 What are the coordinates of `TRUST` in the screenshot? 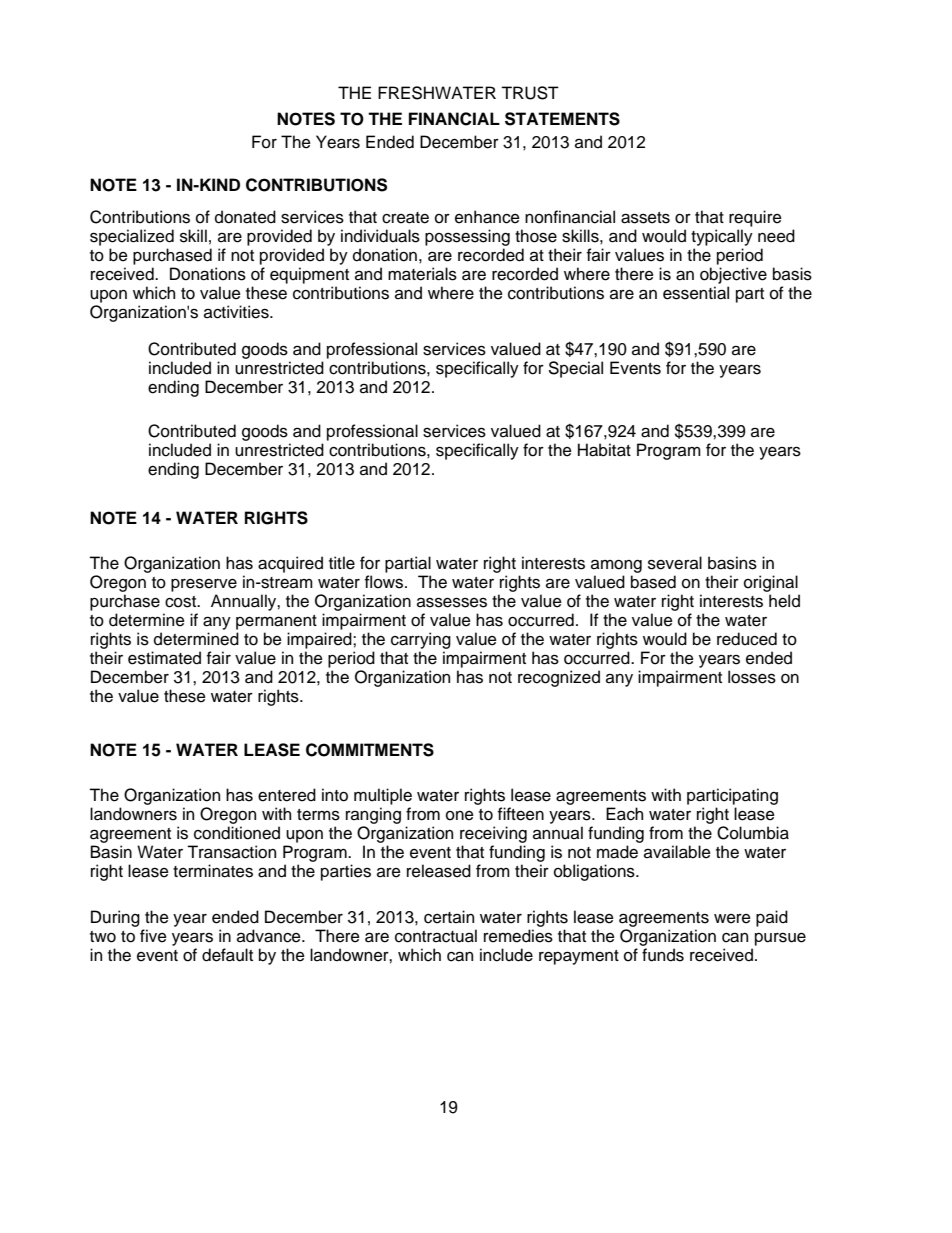 It's located at (530, 93).
